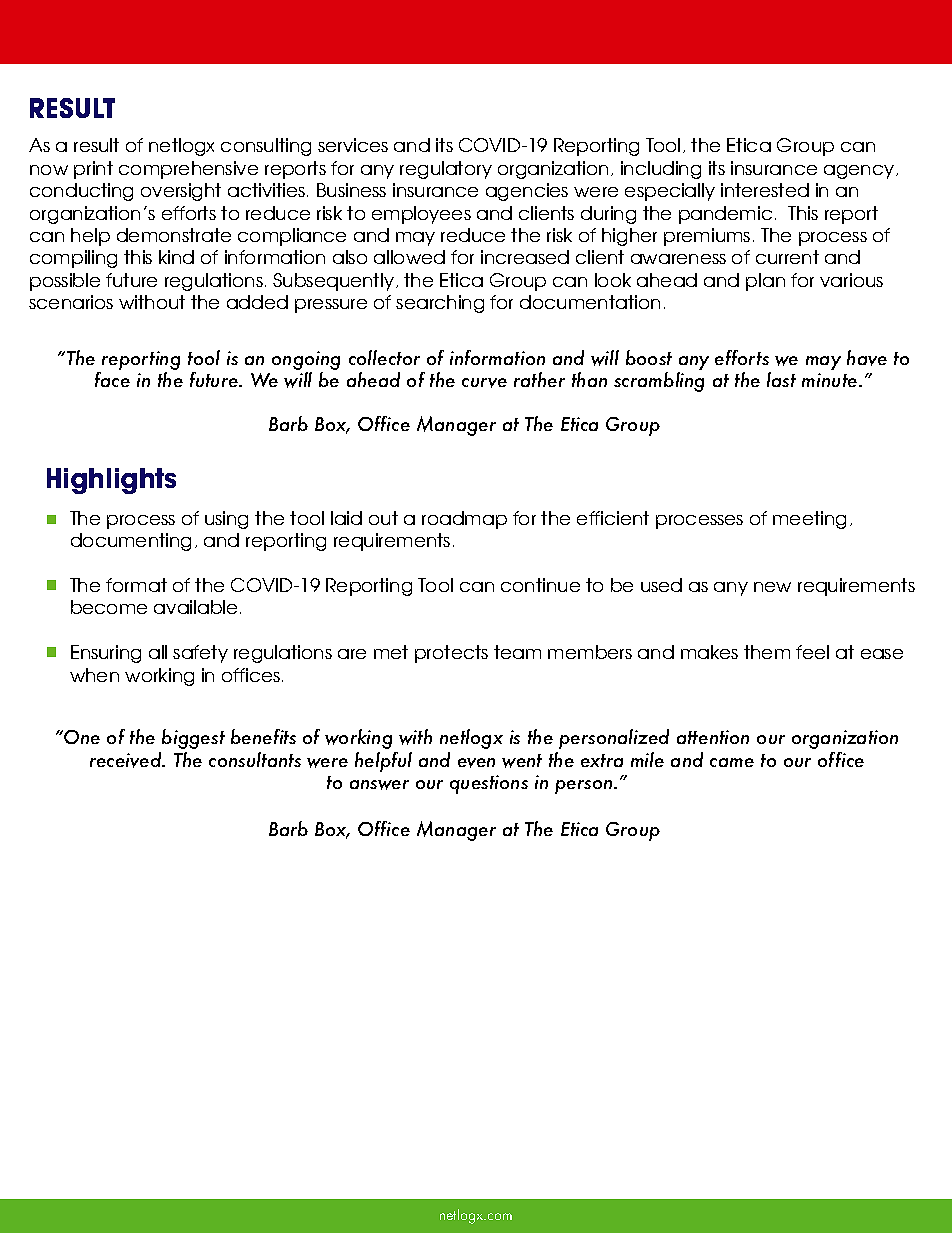 Image resolution: width=952 pixels, height=1233 pixels. What do you see at coordinates (781, 379) in the screenshot?
I see `last` at bounding box center [781, 379].
